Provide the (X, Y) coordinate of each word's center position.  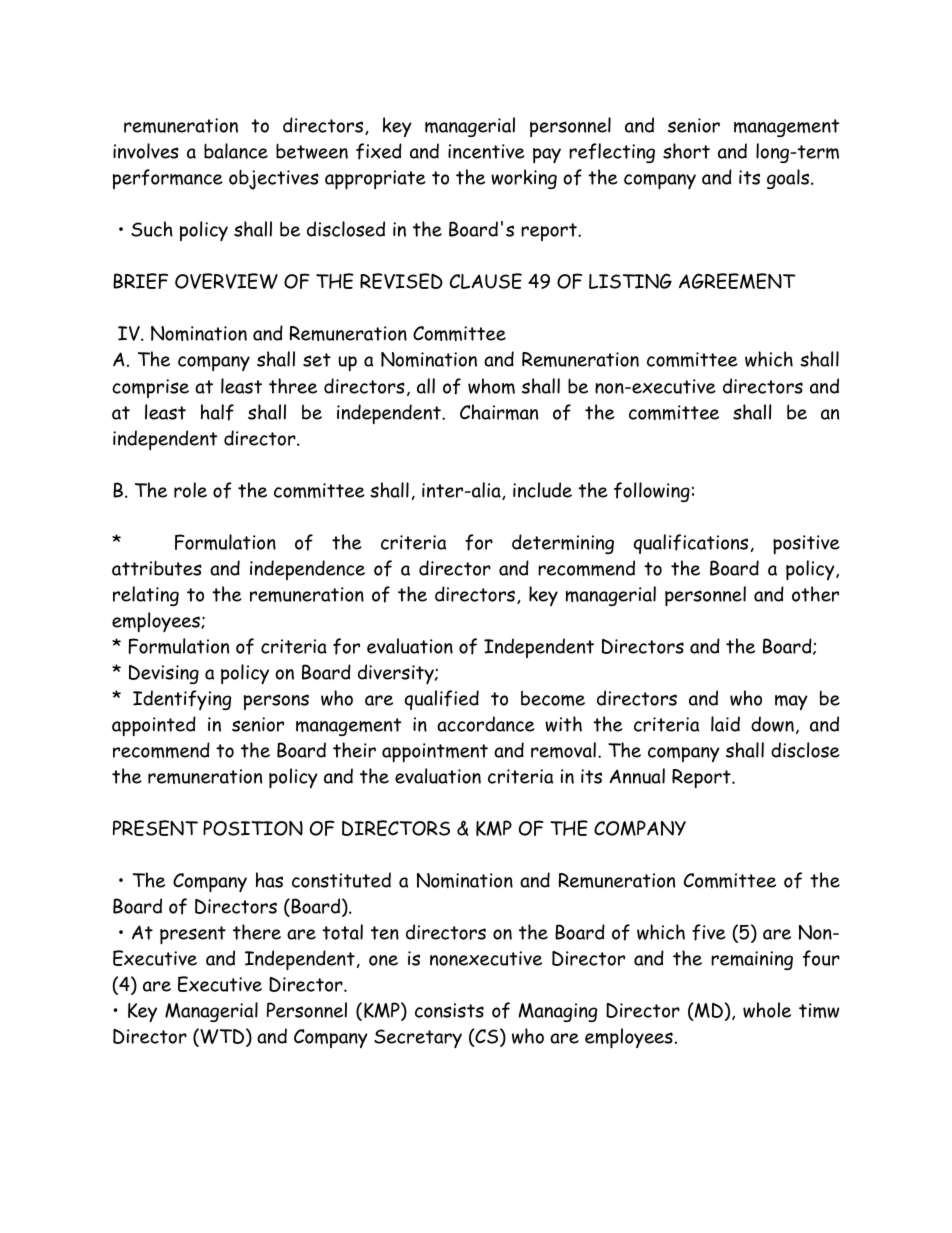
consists (449, 1010)
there (257, 932)
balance (236, 151)
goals (789, 179)
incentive (486, 151)
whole (767, 1010)
